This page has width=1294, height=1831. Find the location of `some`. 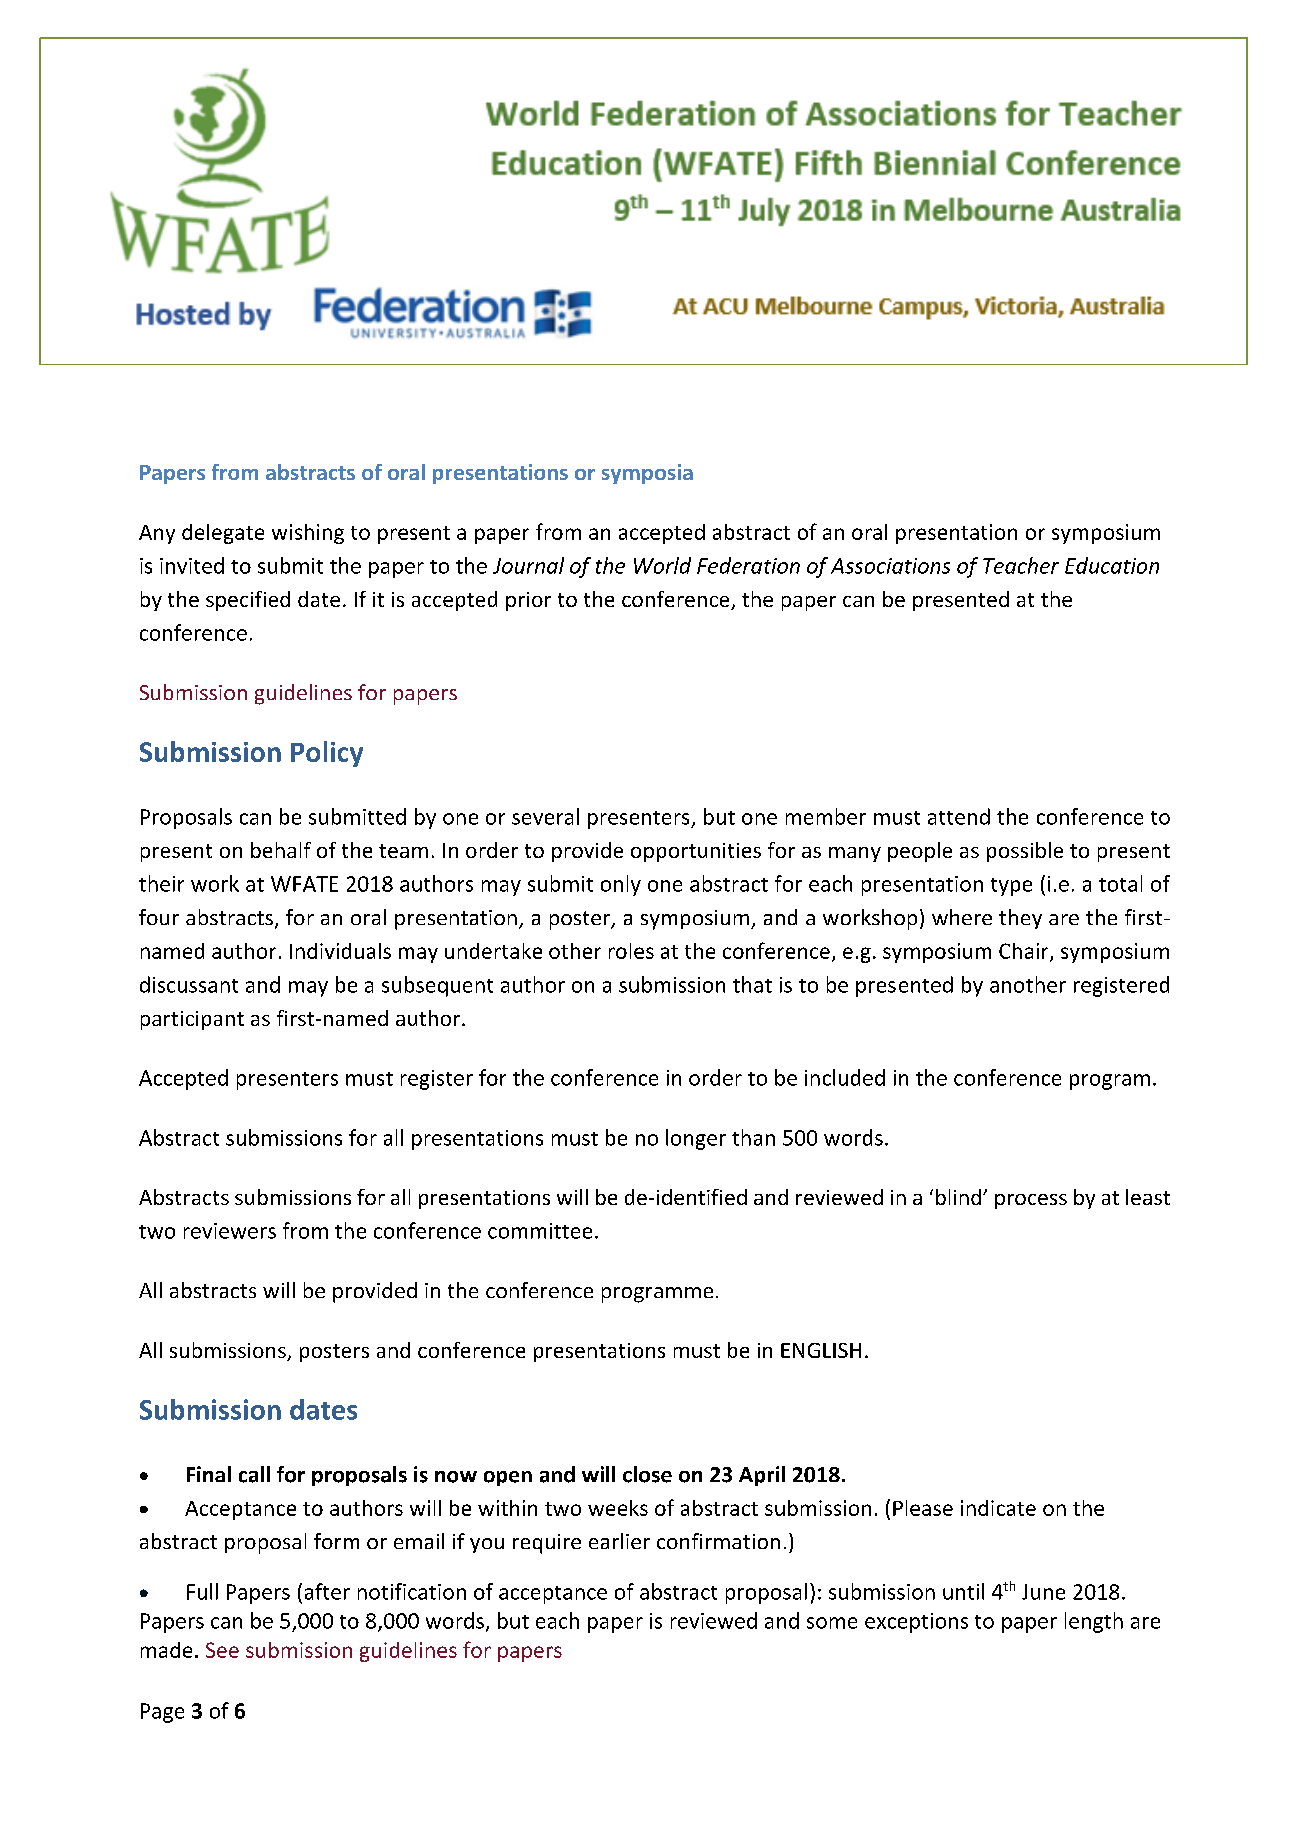

some is located at coordinates (832, 1623).
